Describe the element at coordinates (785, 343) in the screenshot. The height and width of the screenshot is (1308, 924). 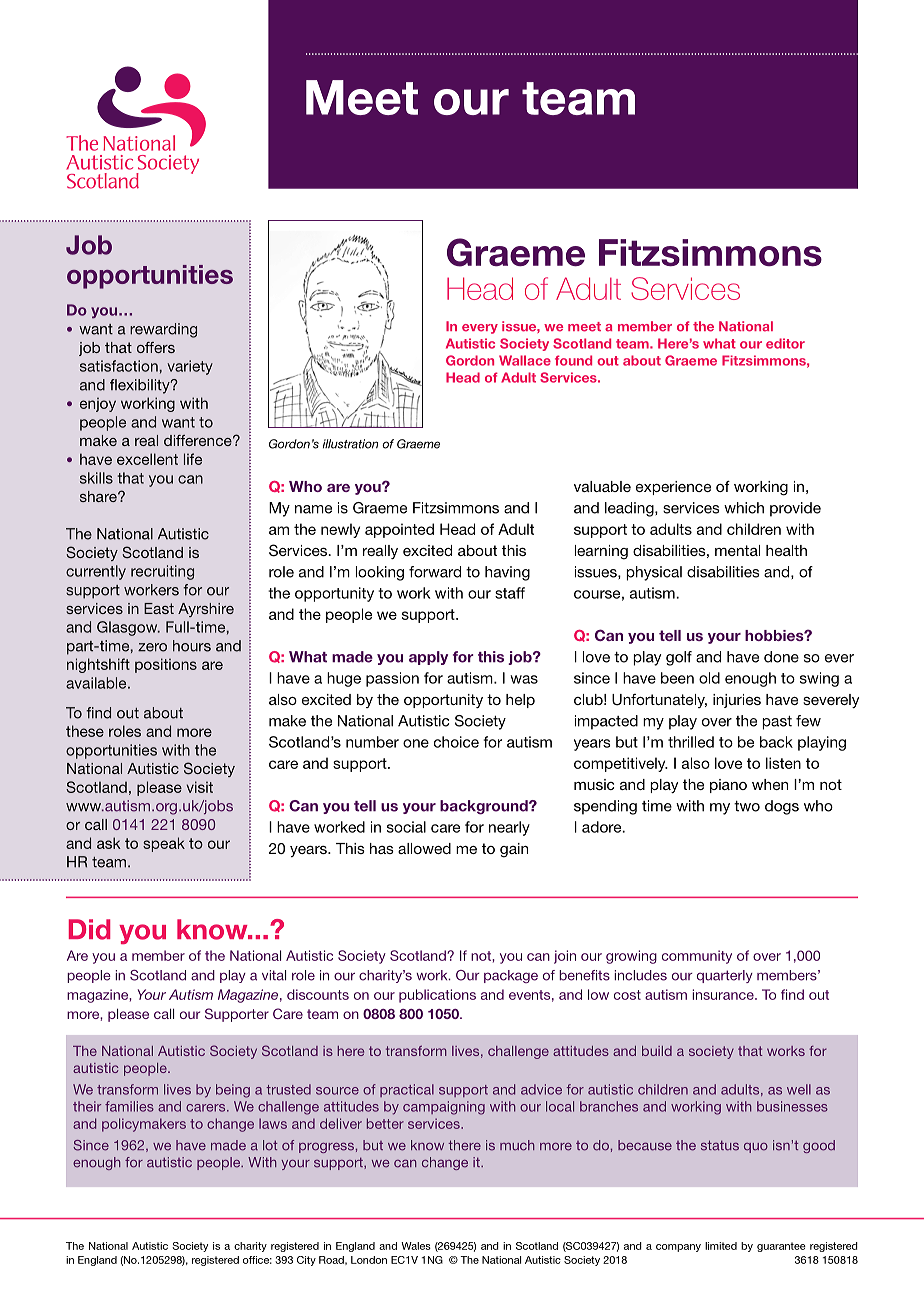
I see `editor` at that location.
